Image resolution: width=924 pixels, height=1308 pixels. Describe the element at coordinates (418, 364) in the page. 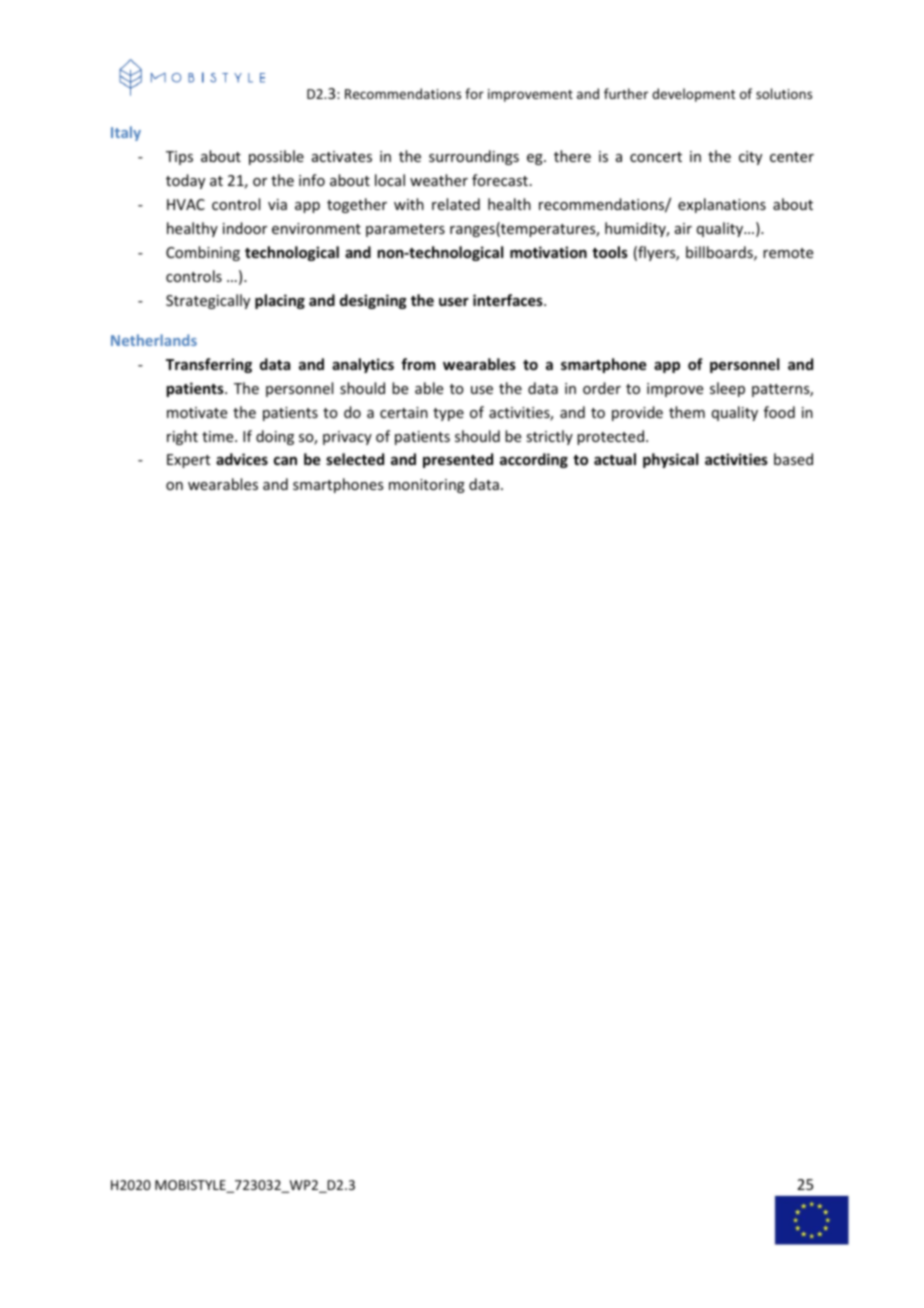

I see `from` at that location.
